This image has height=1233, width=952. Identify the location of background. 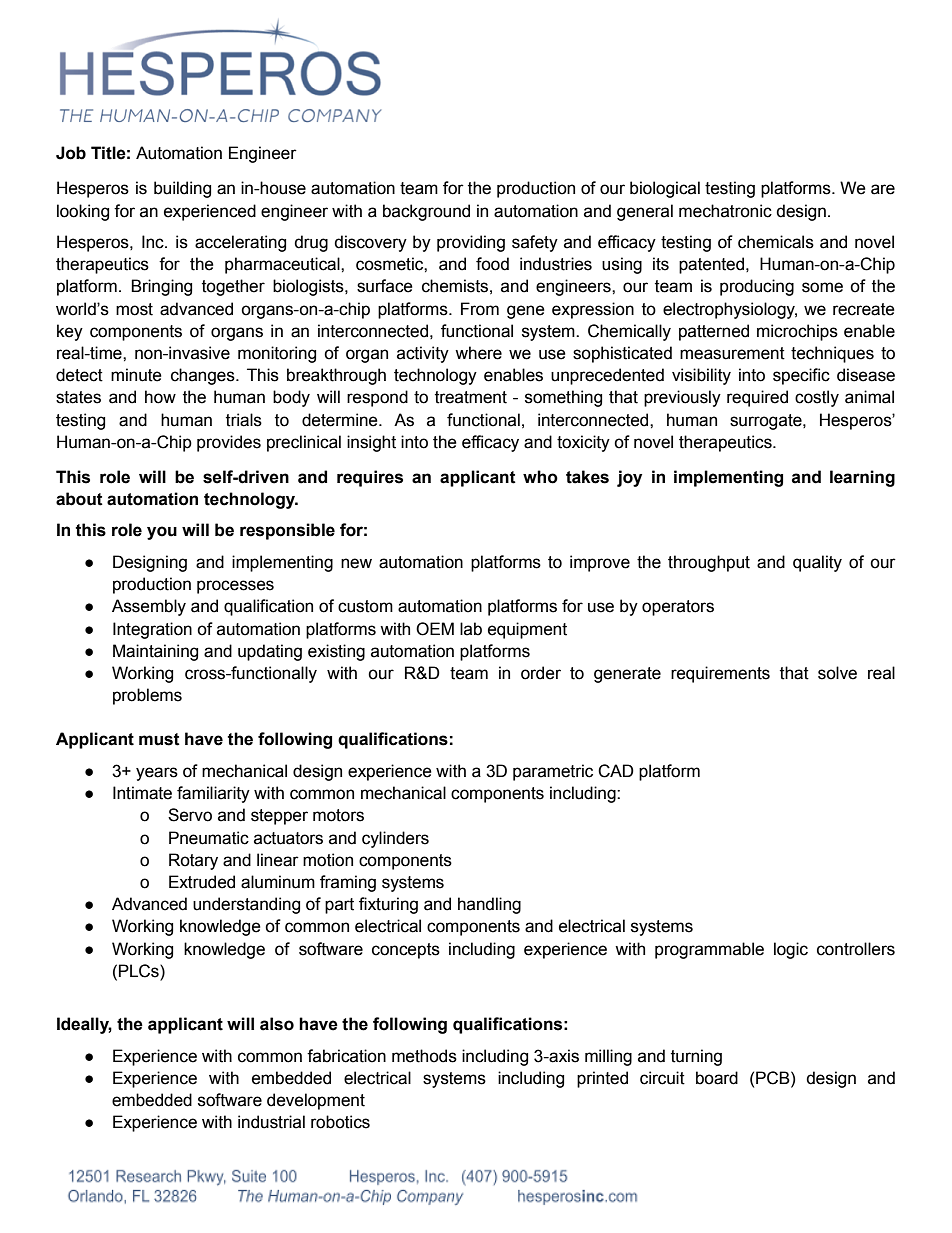
(426, 212).
